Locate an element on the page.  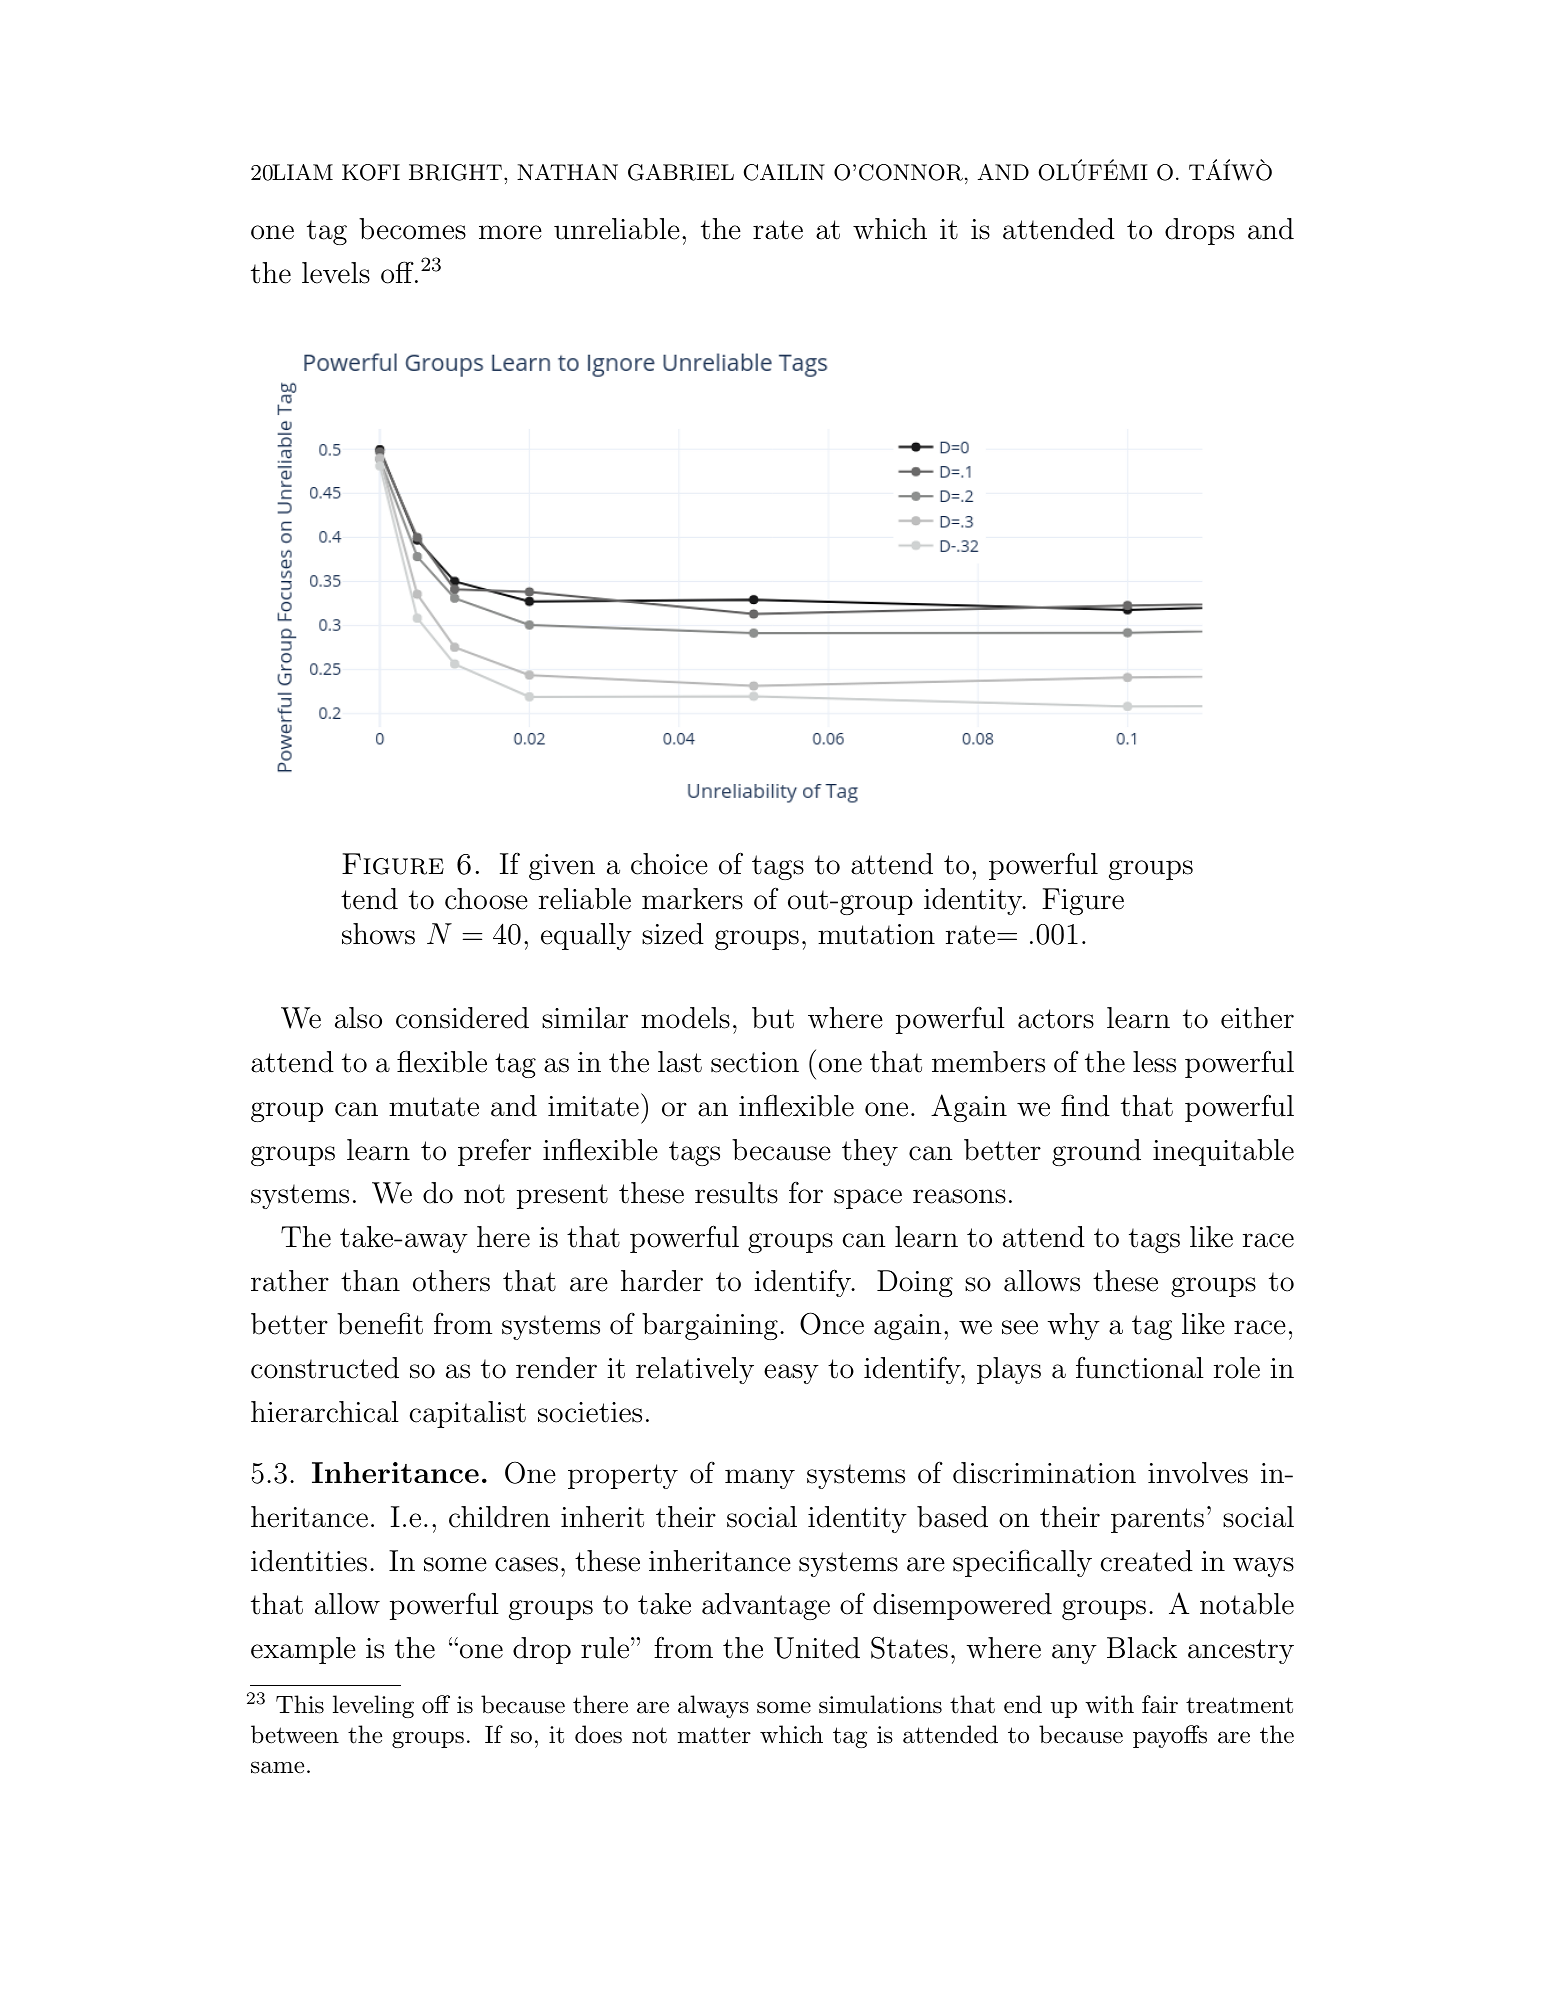
becomes is located at coordinates (412, 229).
